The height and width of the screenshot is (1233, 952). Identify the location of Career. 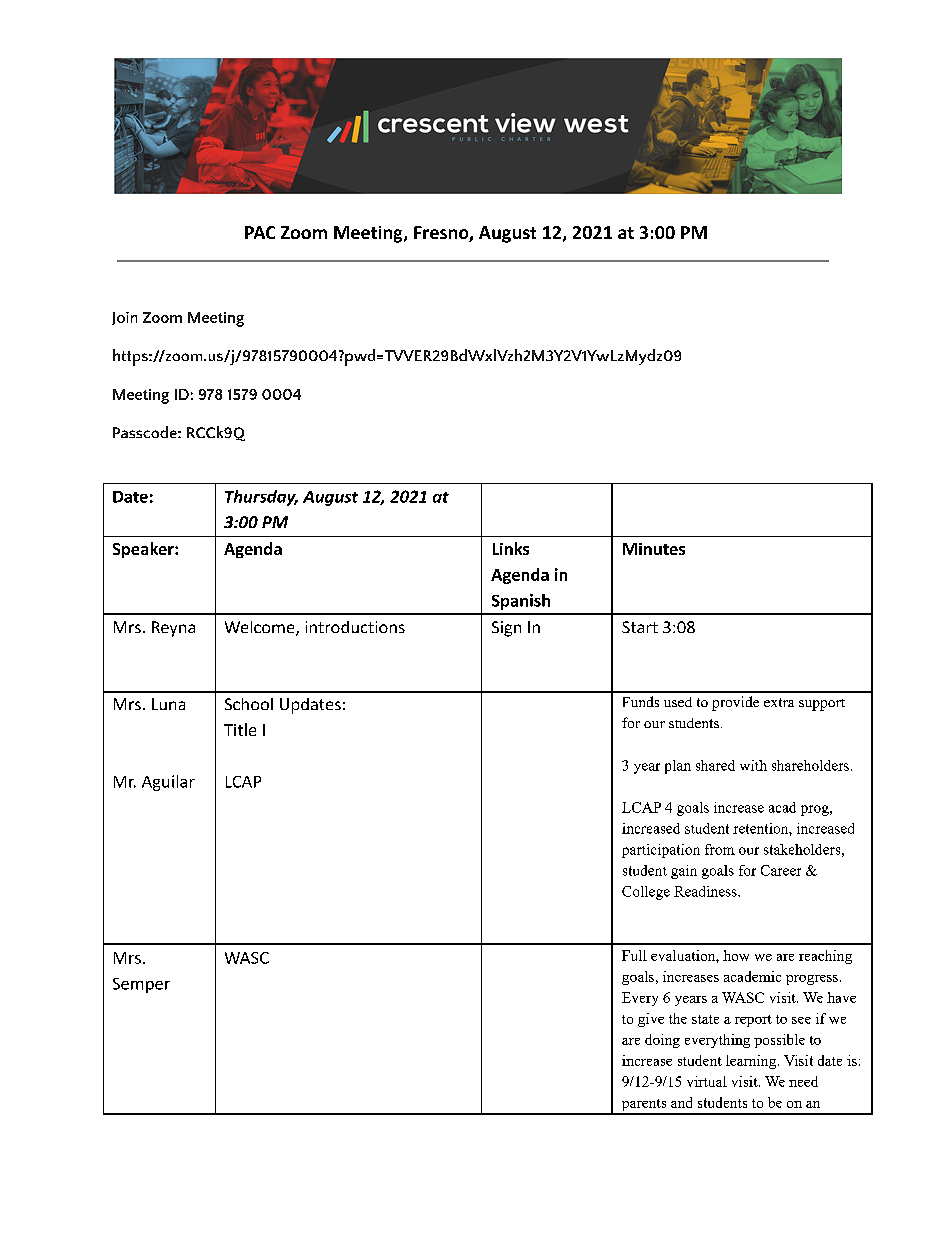
(781, 870).
